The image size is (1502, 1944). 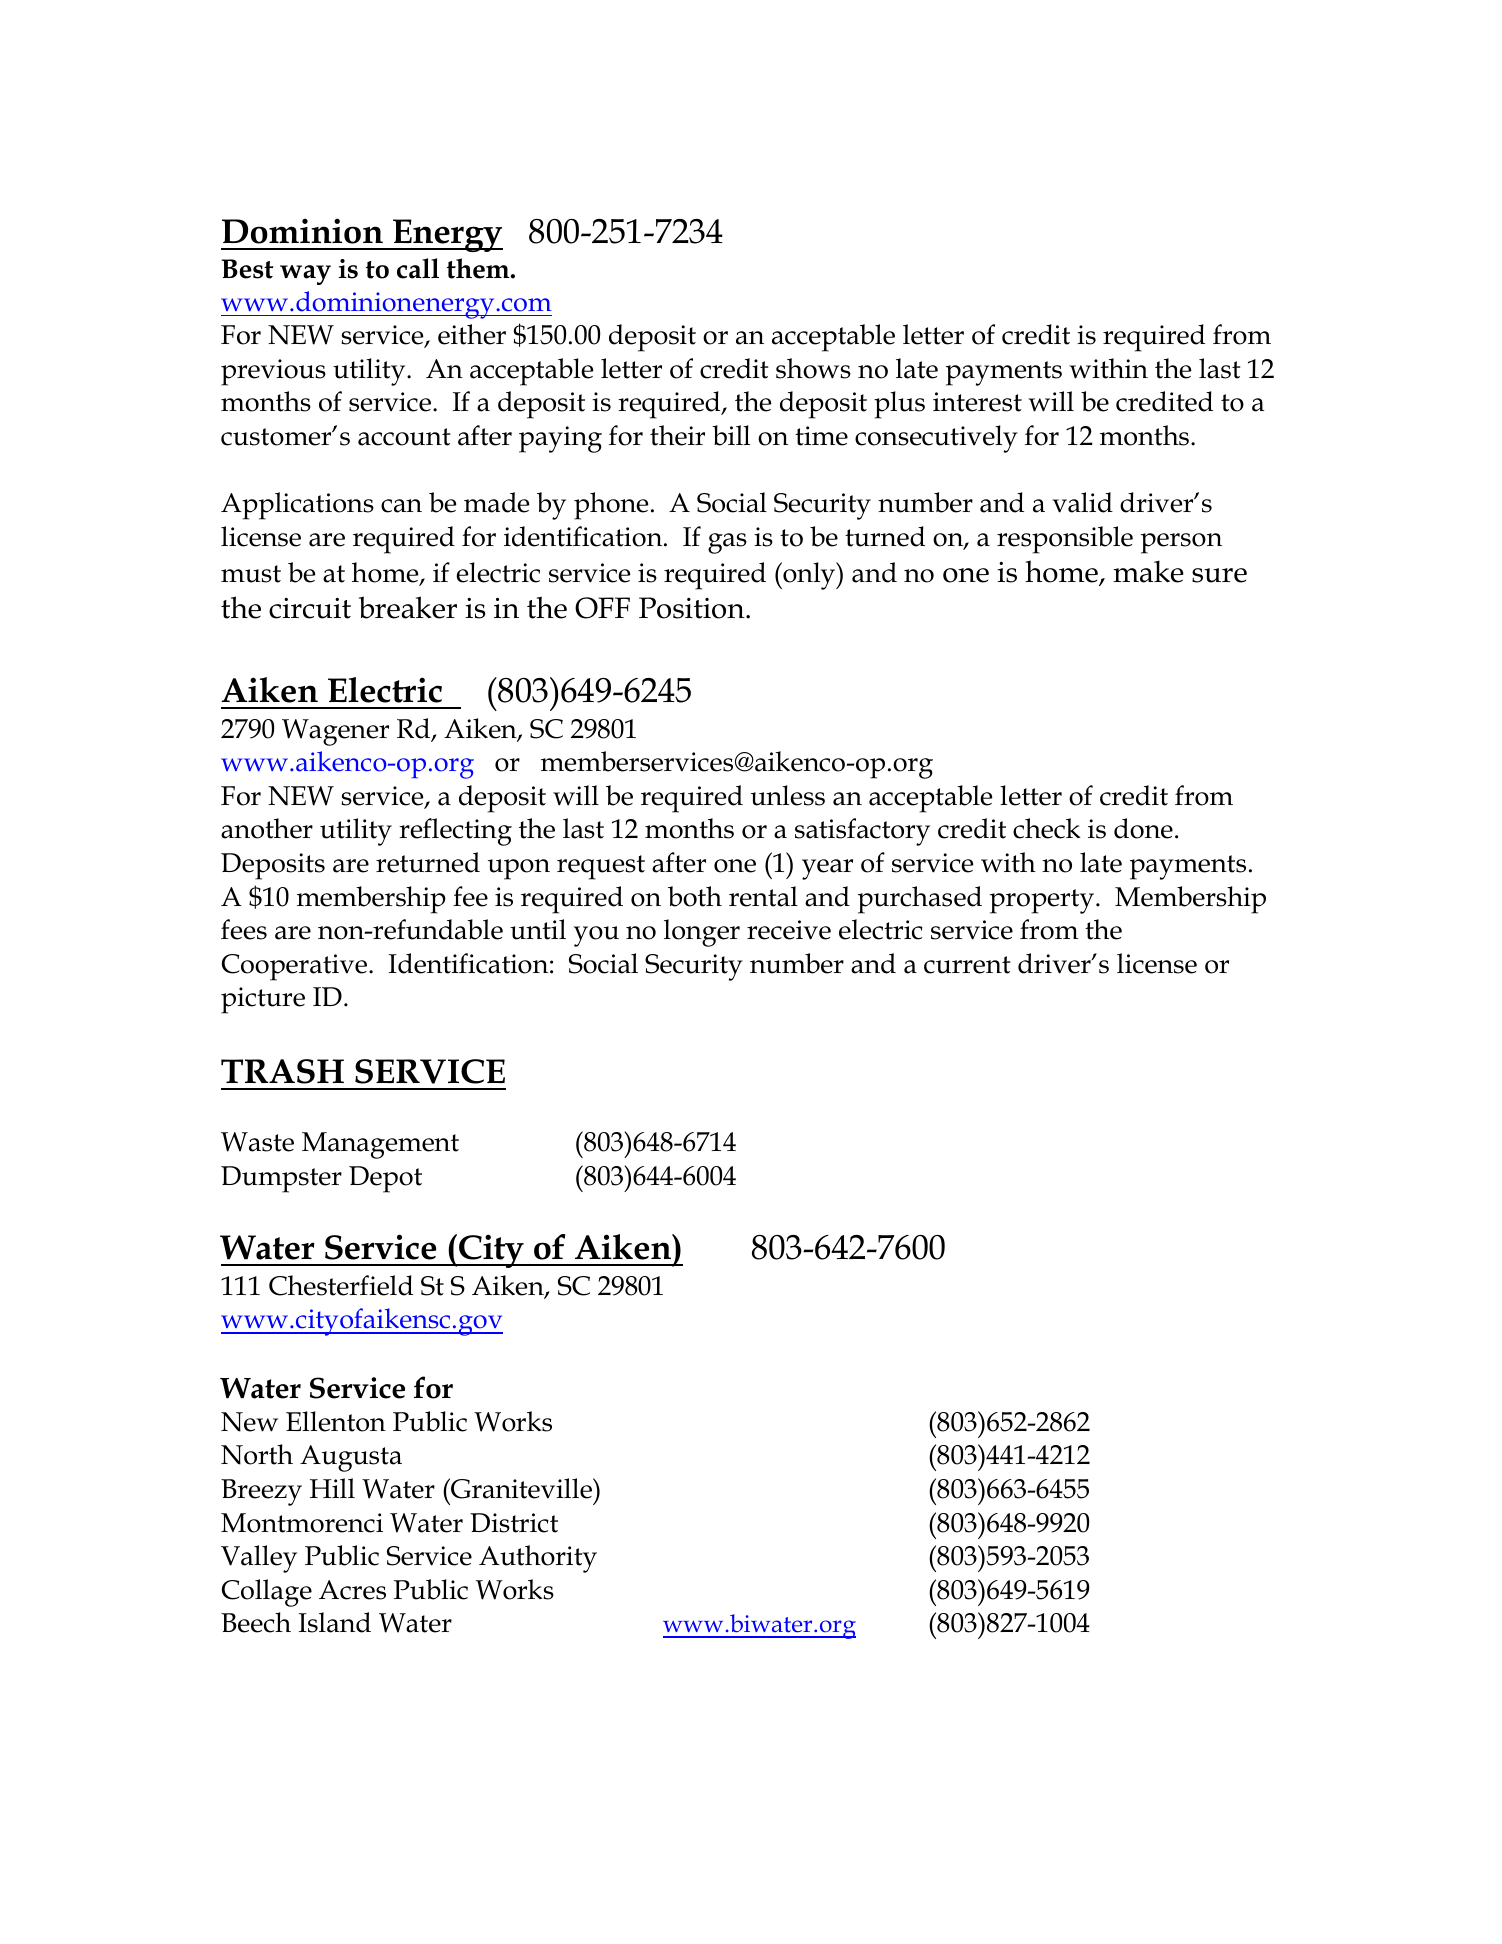 What do you see at coordinates (305, 275) in the screenshot?
I see `way` at bounding box center [305, 275].
